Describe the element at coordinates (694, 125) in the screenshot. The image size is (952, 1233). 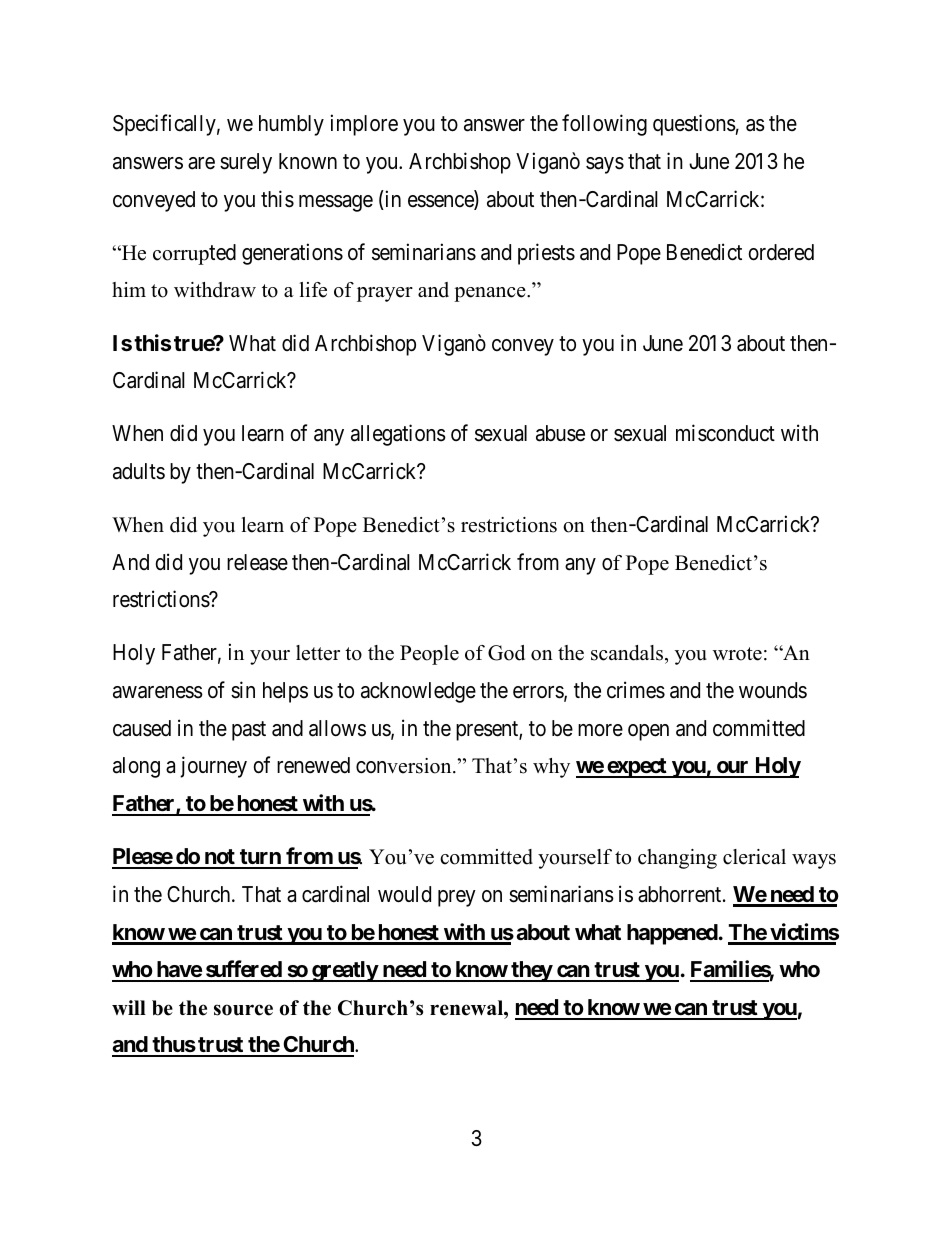
I see `questions` at that location.
